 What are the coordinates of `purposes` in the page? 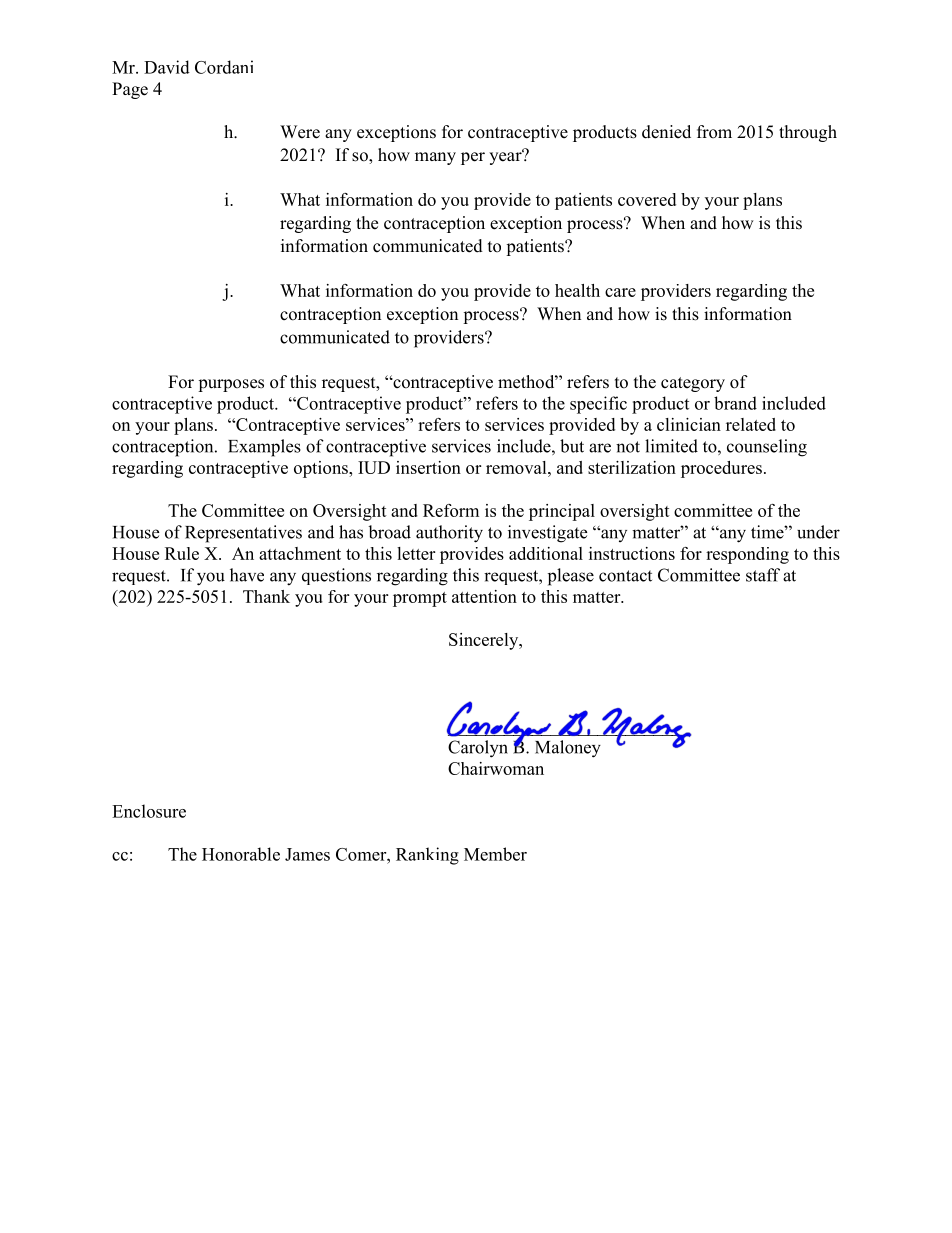 It's located at (231, 385).
